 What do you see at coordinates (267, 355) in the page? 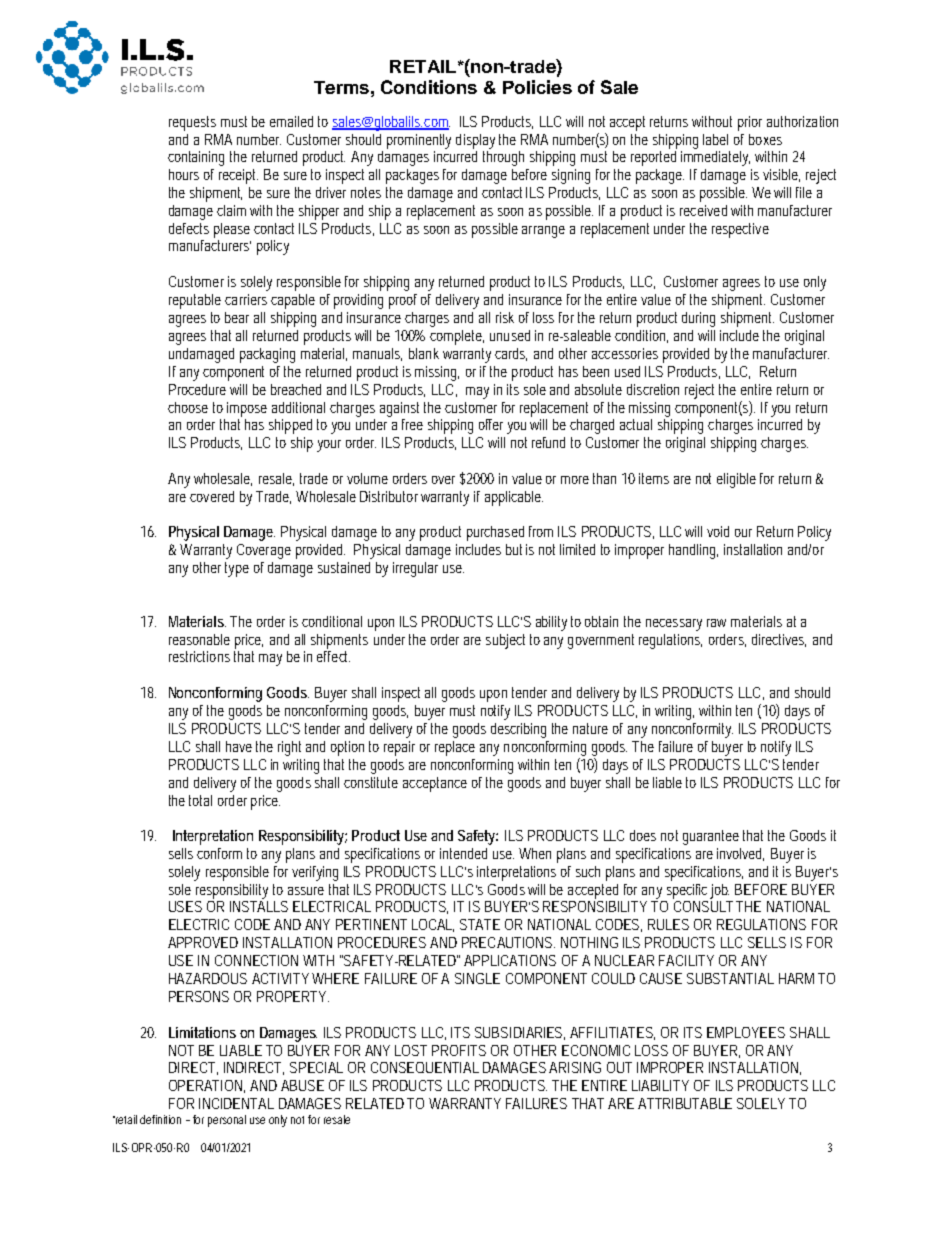
I see `packaging` at bounding box center [267, 355].
